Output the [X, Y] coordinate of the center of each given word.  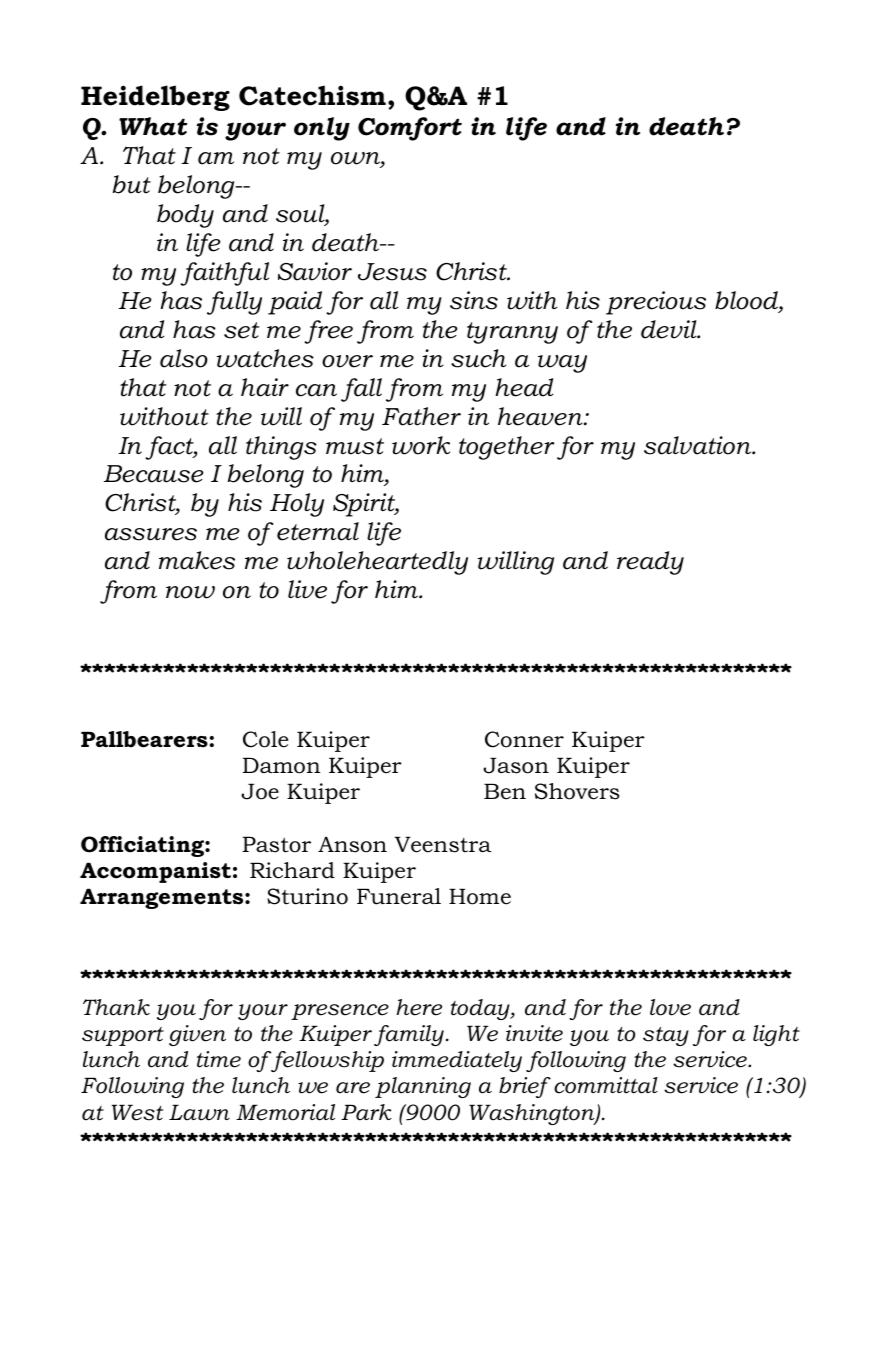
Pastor [276, 844]
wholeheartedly [377, 563]
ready [650, 563]
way [562, 364]
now [190, 592]
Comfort [410, 129]
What [153, 126]
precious [656, 303]
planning [423, 1087]
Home [480, 896]
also [184, 358]
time [219, 1059]
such [478, 358]
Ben [505, 791]
